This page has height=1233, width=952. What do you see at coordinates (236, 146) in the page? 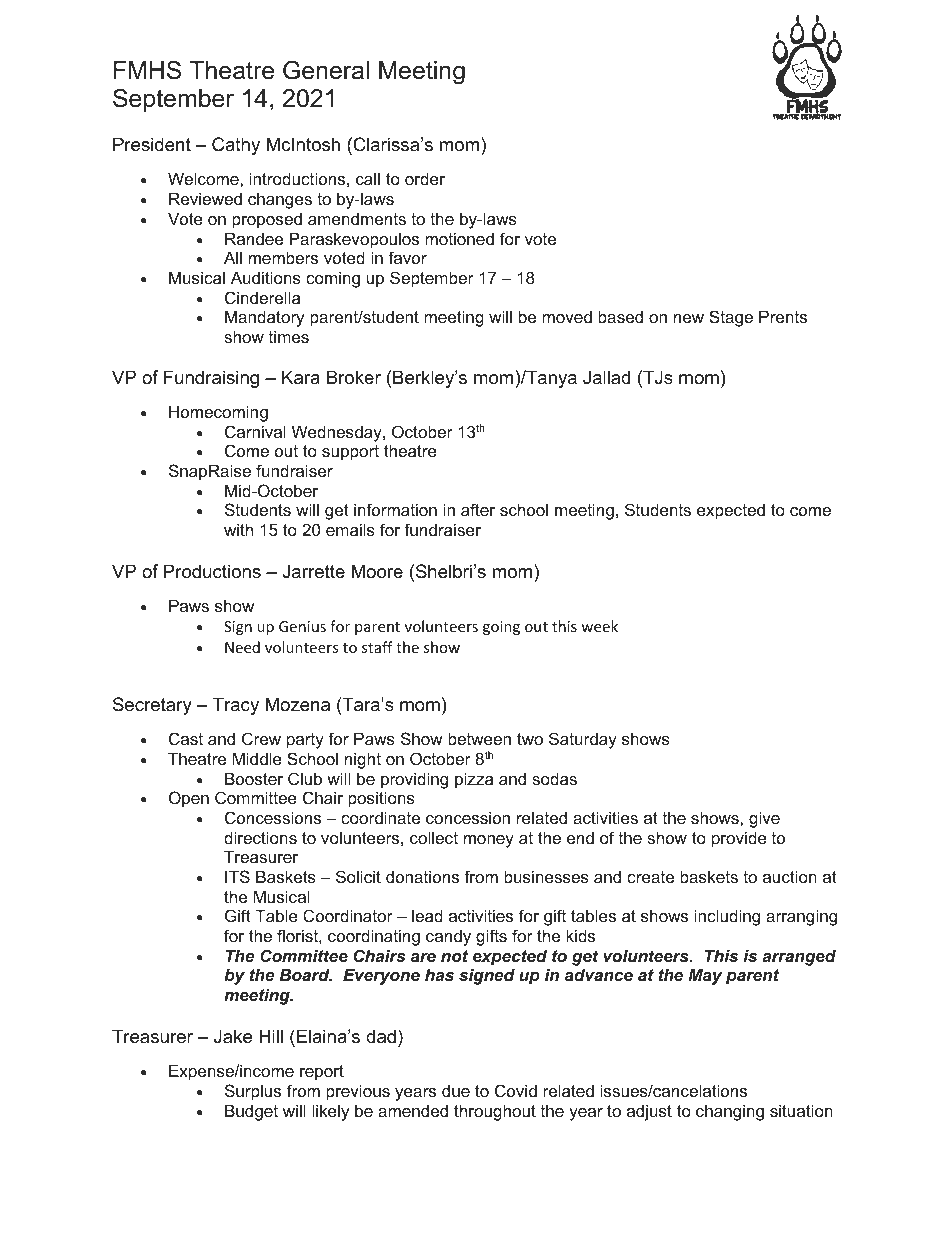
I see `Cathy` at bounding box center [236, 146].
